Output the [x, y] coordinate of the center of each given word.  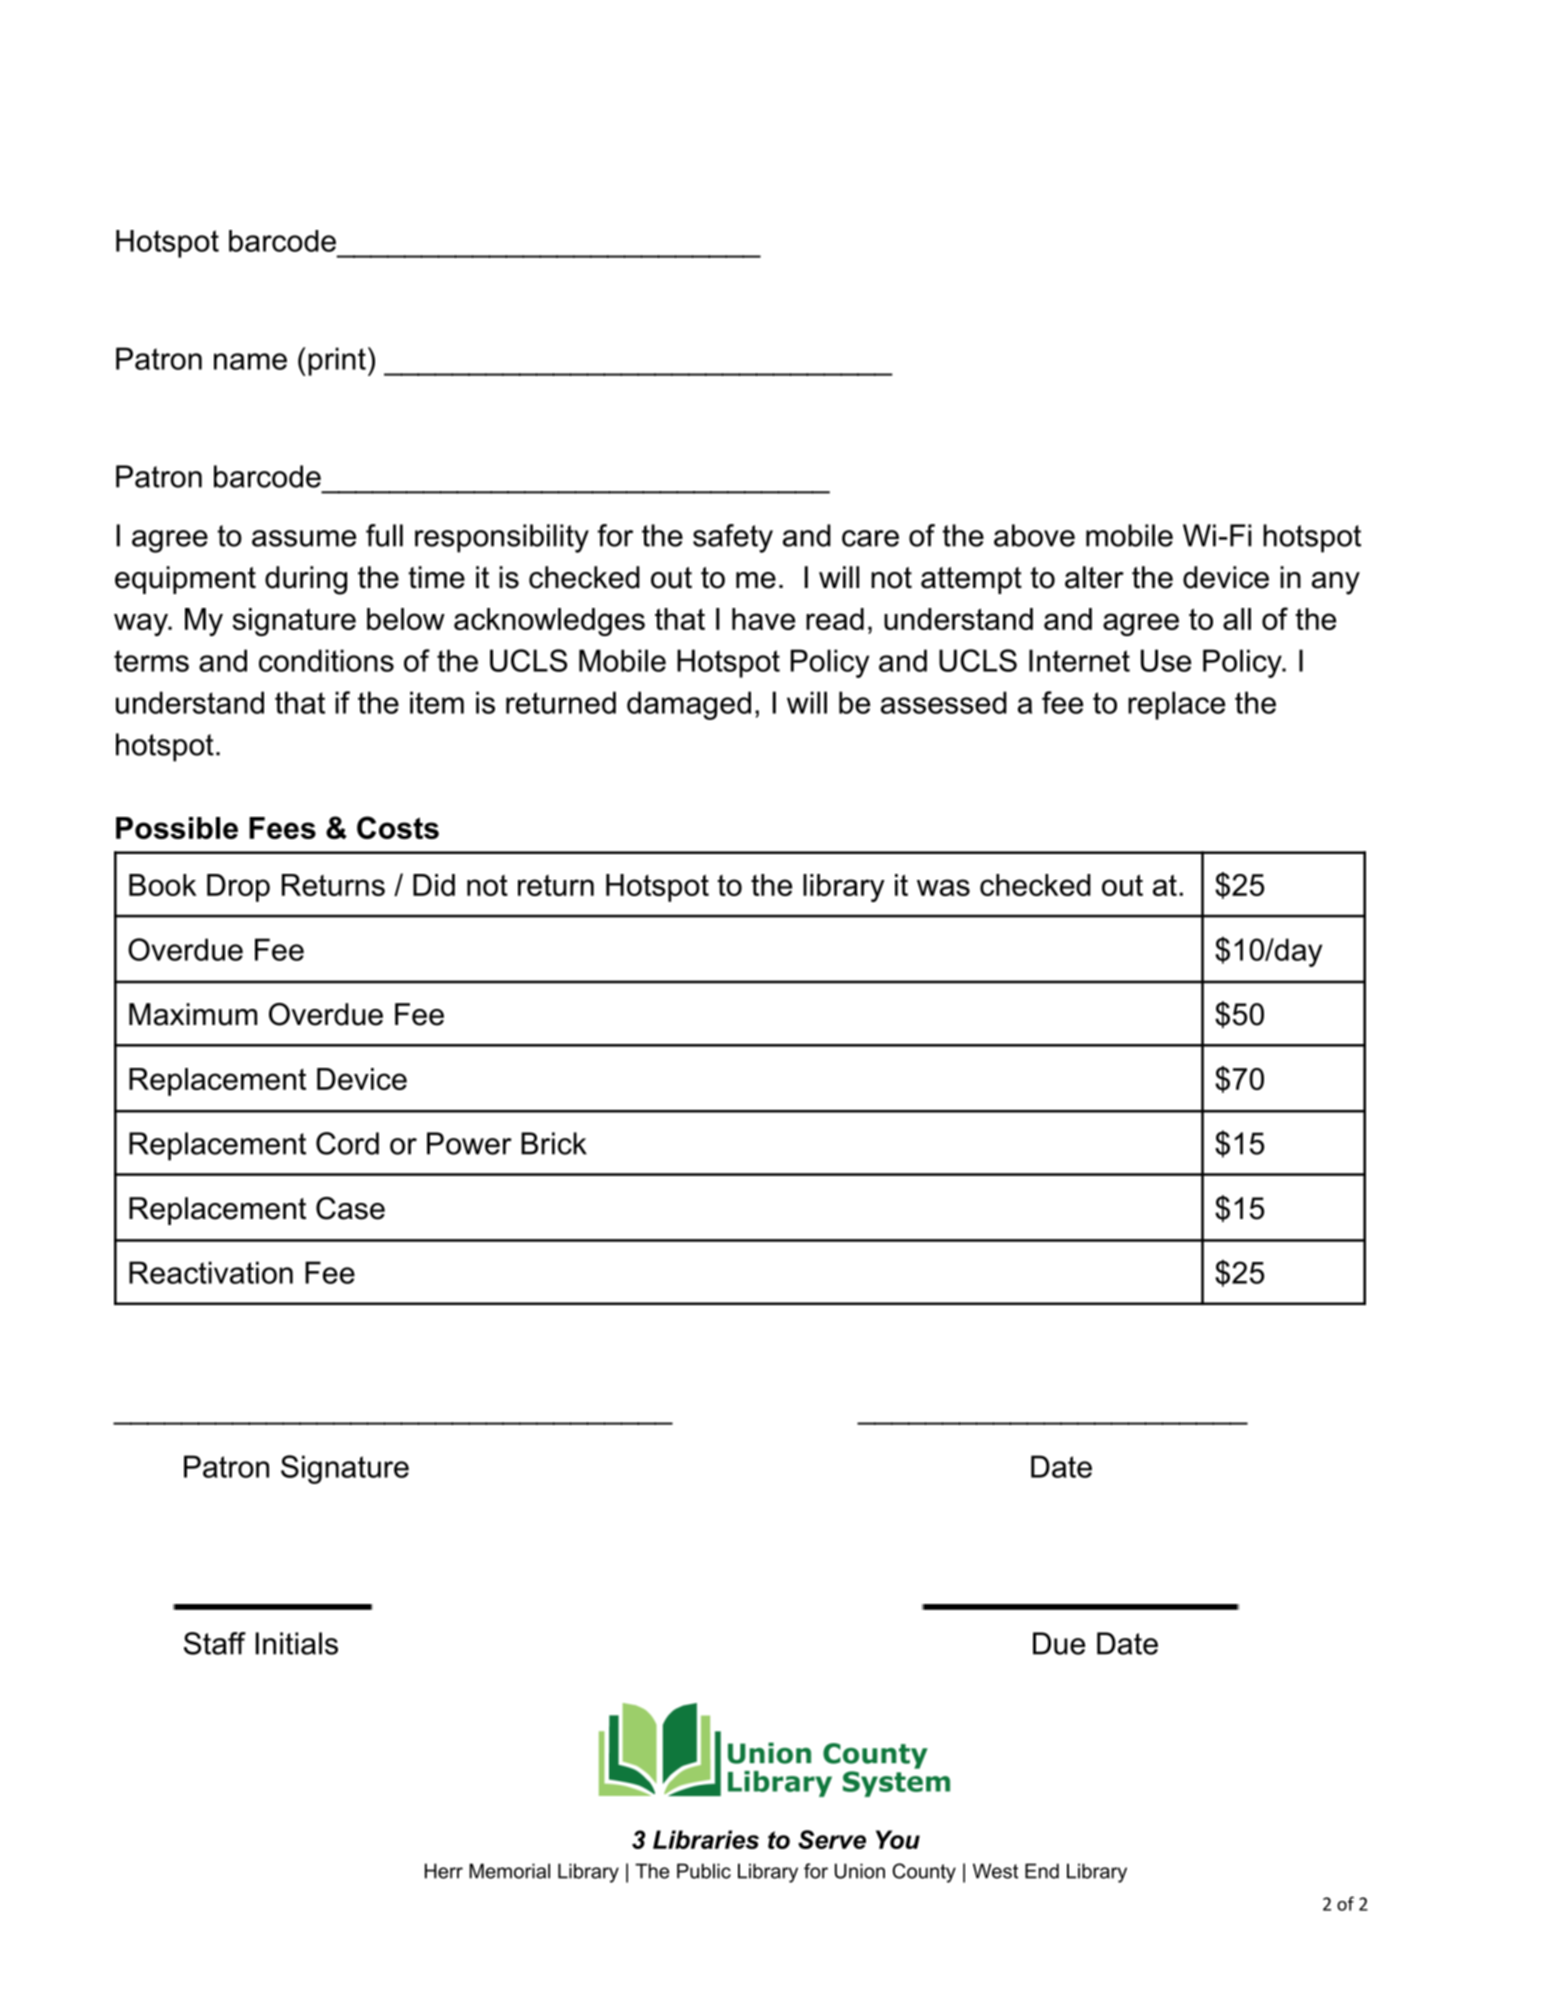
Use [1166, 660]
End [1042, 1871]
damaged [689, 705]
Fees [282, 828]
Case [350, 1208]
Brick [554, 1143]
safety [733, 538]
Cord [347, 1143]
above [1034, 535]
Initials [297, 1643]
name [250, 361]
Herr [444, 1871]
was [943, 887]
